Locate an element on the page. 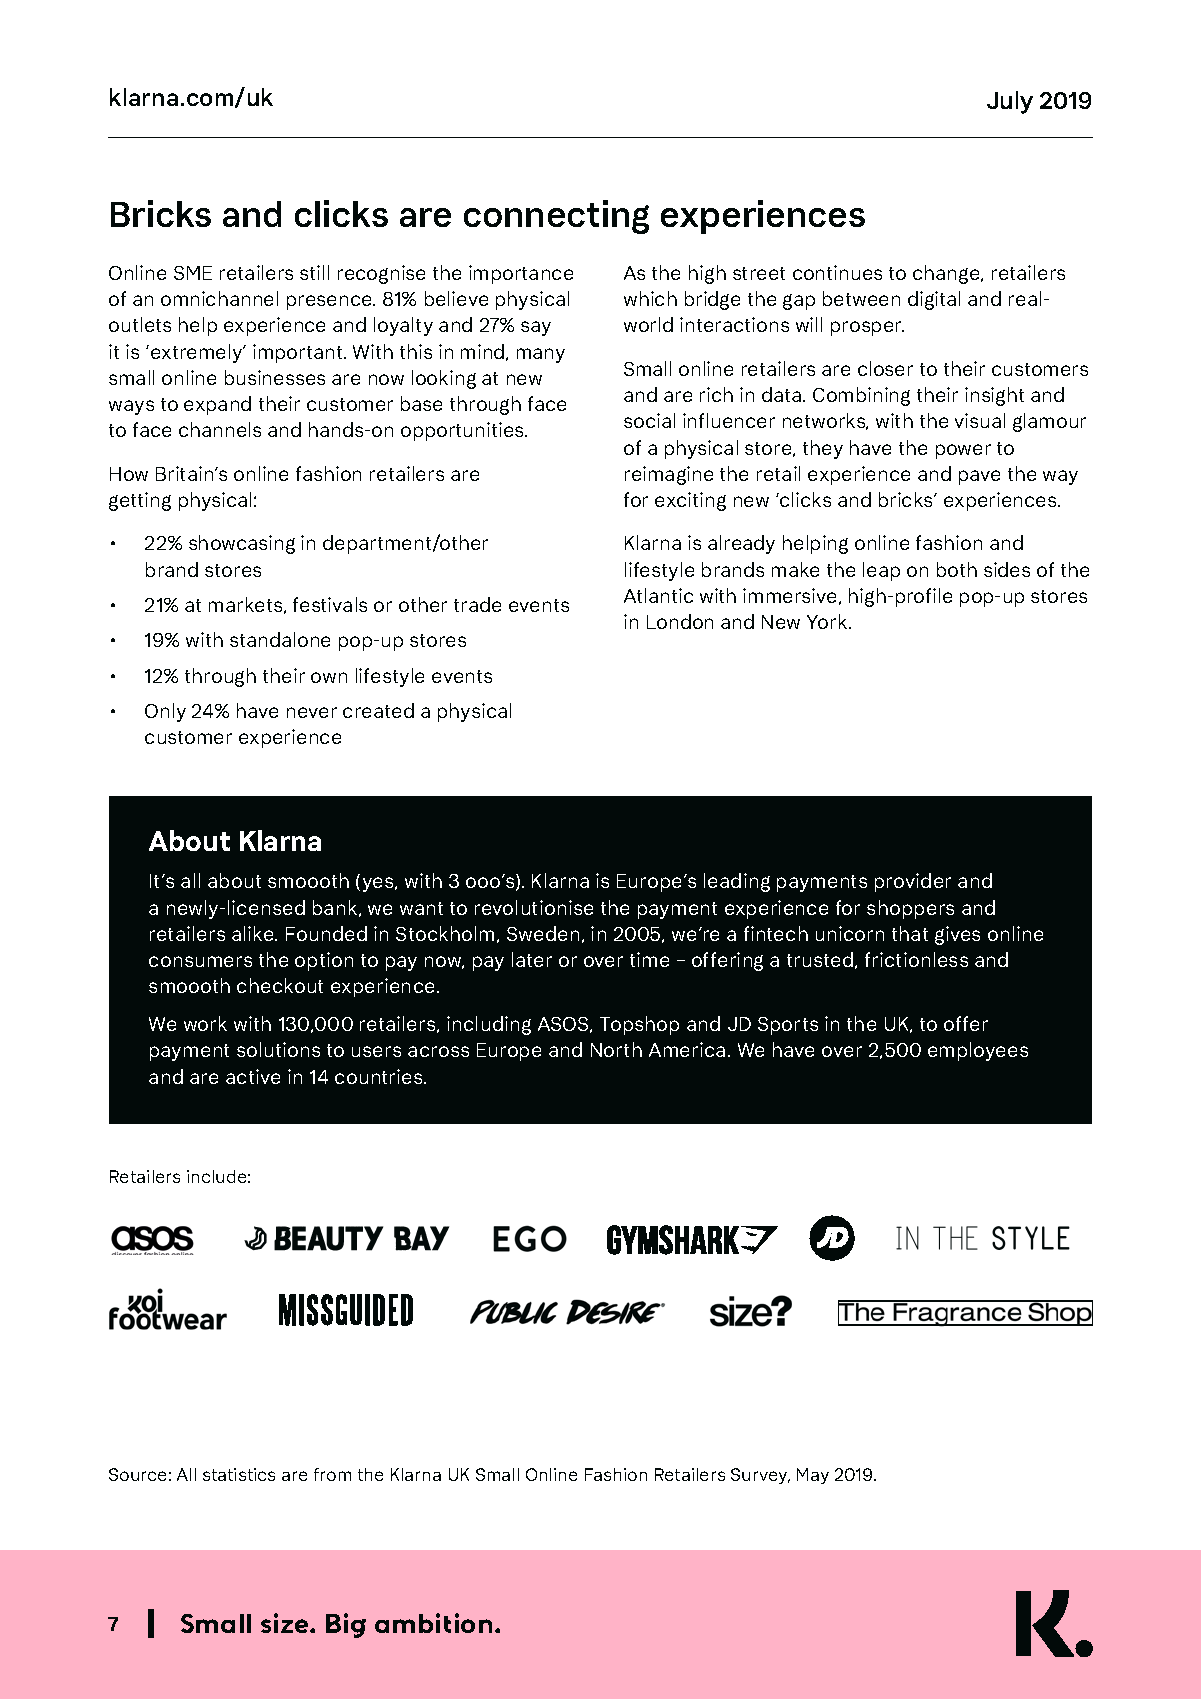 Image resolution: width=1201 pixels, height=1699 pixels. employees is located at coordinates (978, 1051).
